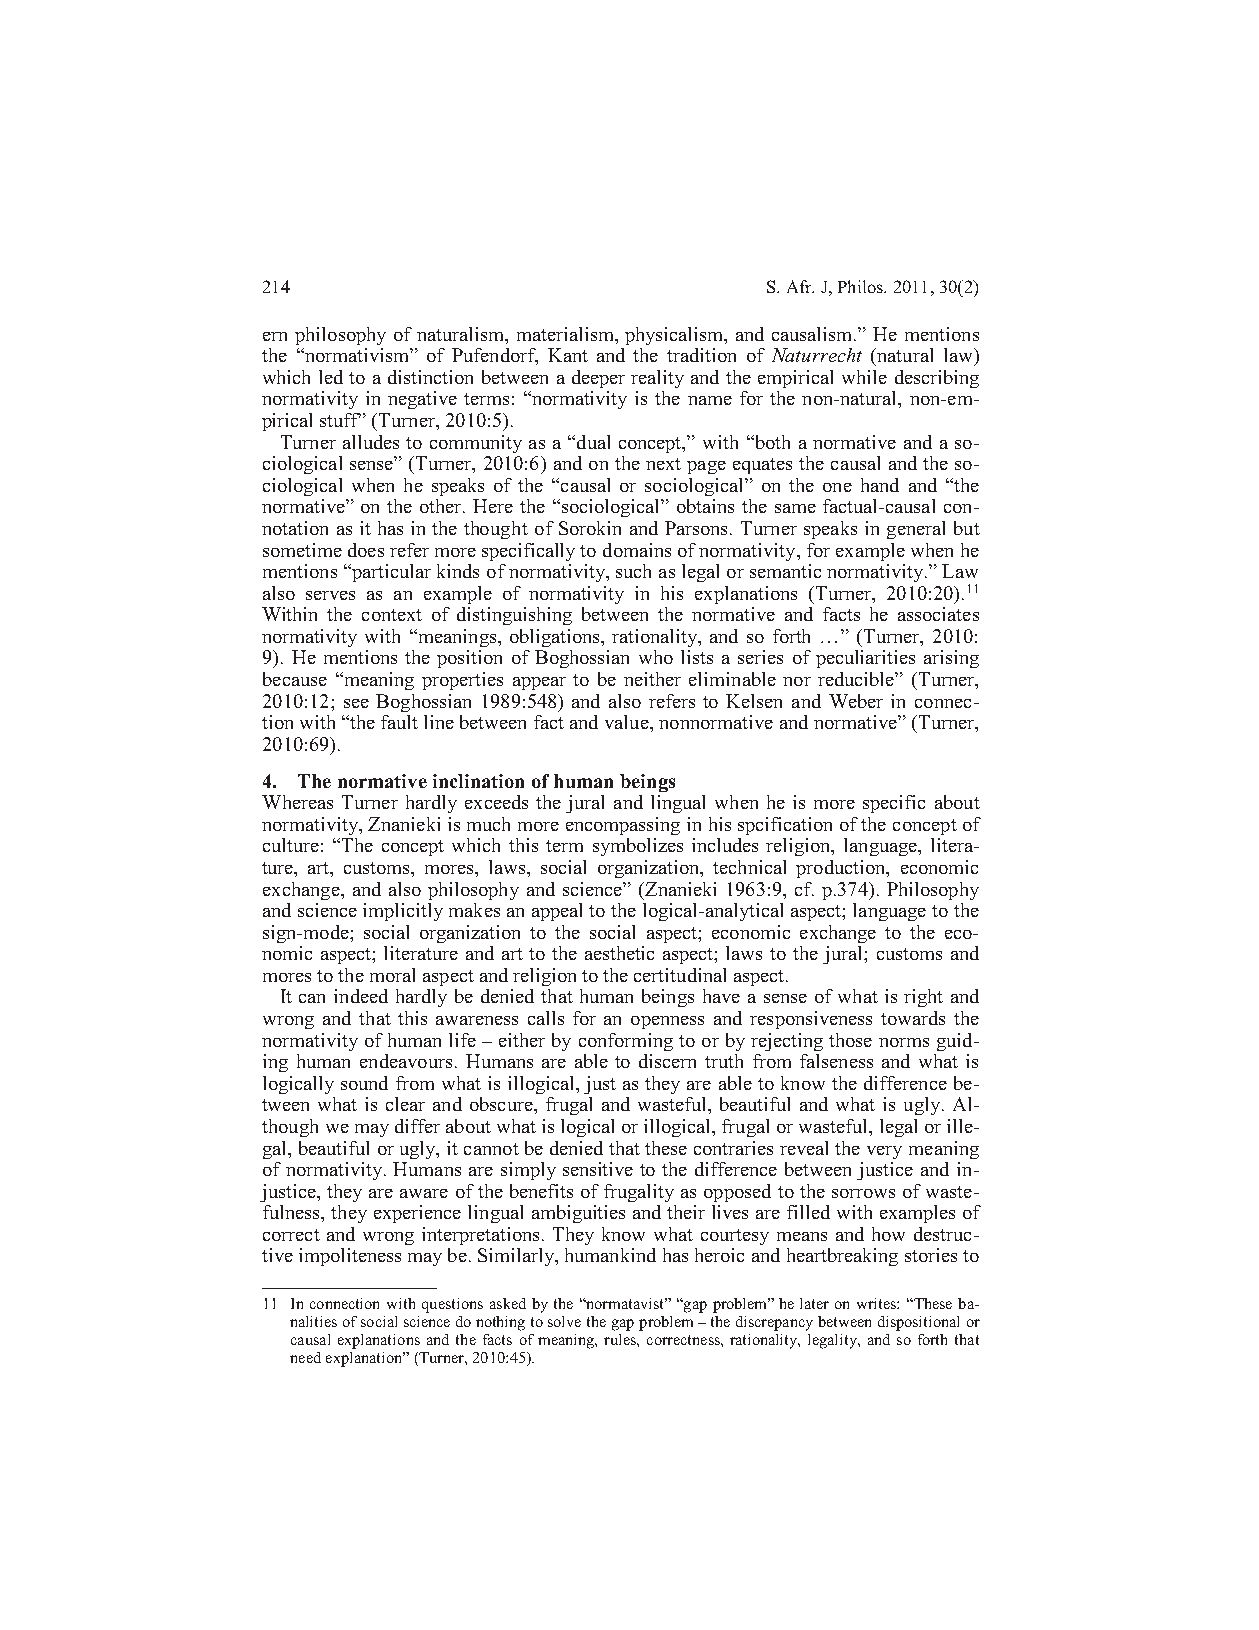 This screenshot has width=1259, height=1630. Describe the element at coordinates (403, 912) in the screenshot. I see `implicitly` at that location.
